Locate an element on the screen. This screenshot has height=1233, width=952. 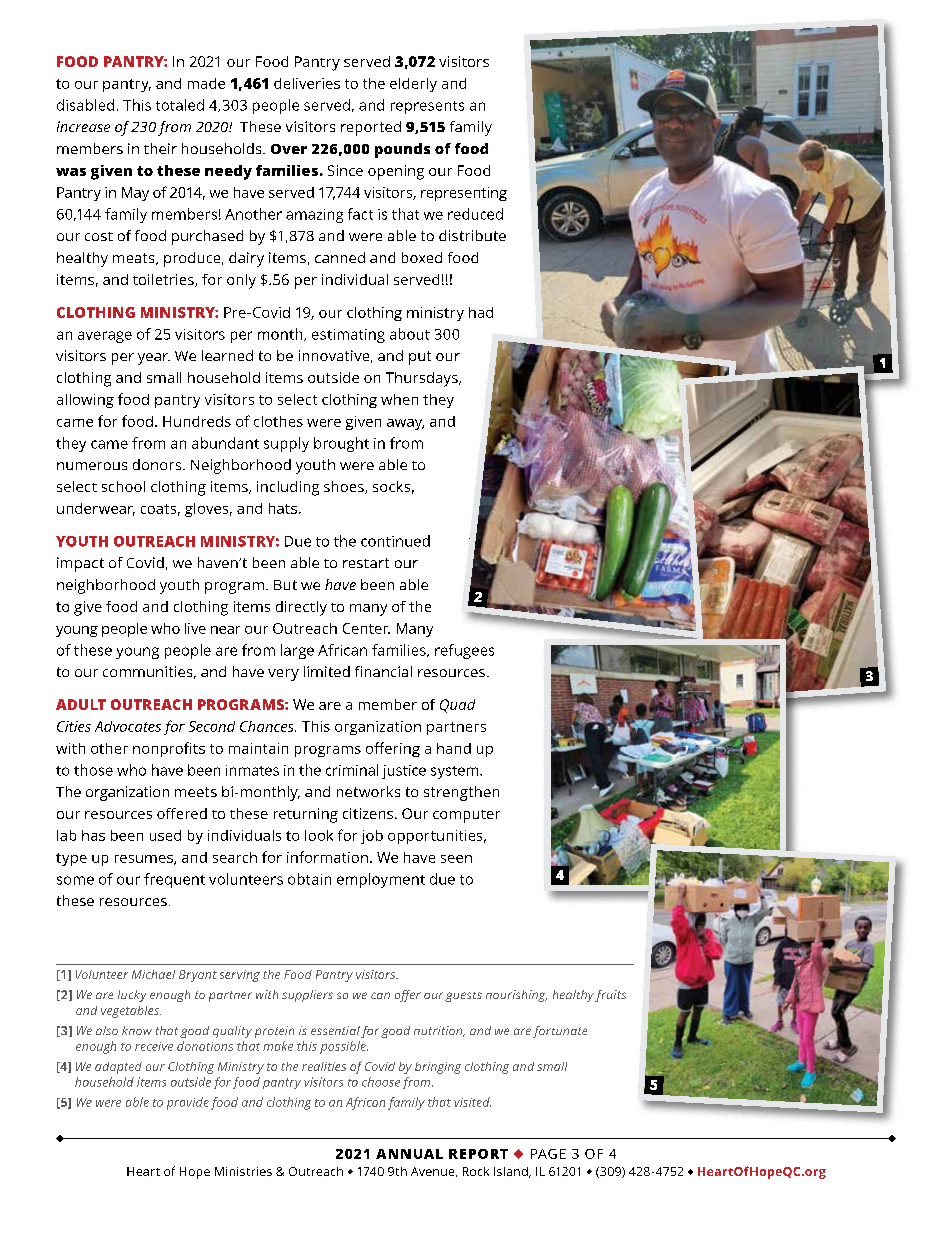
Center is located at coordinates (366, 628).
